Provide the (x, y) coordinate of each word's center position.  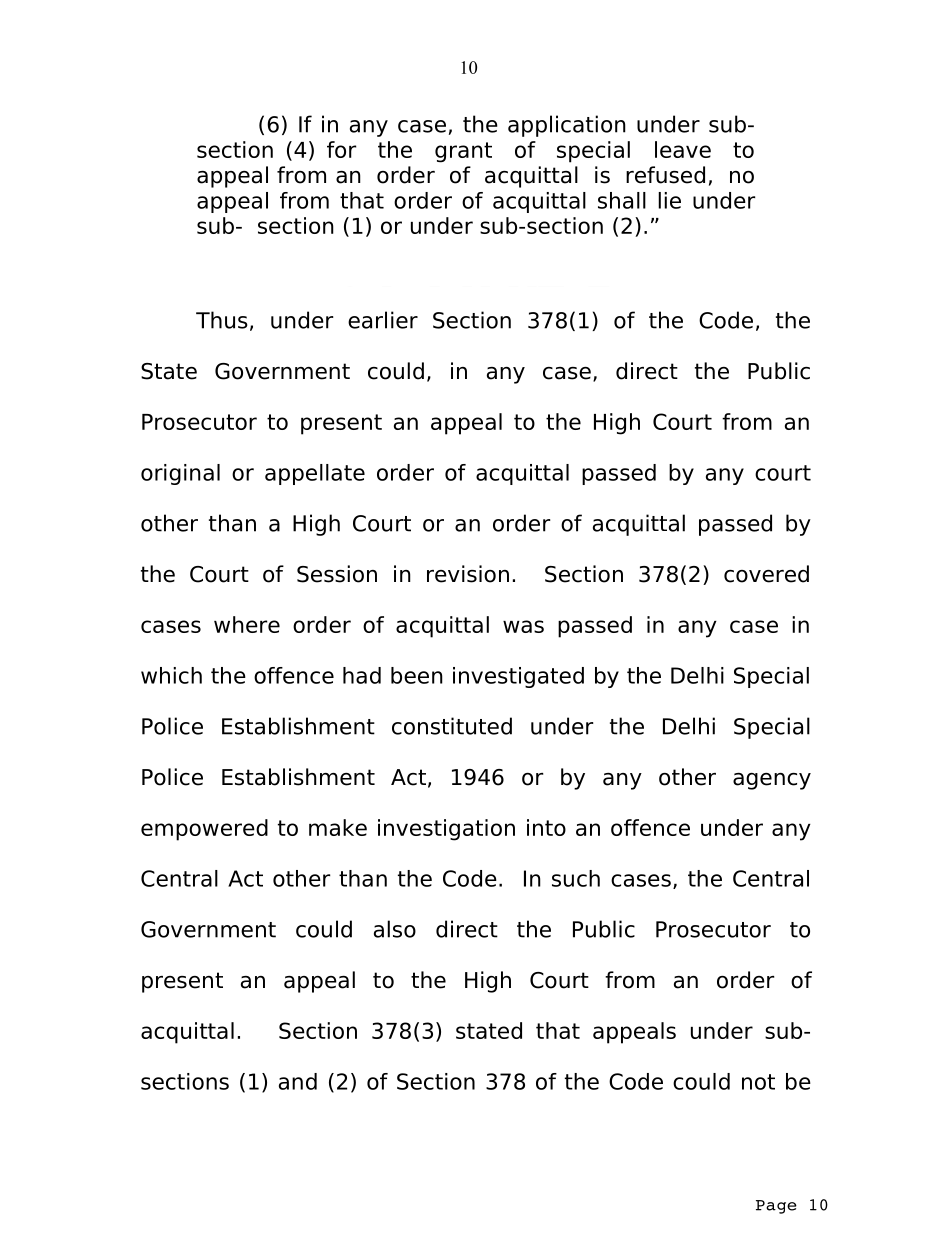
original (180, 474)
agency (772, 781)
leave (683, 149)
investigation (446, 830)
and (298, 1081)
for (342, 149)
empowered (204, 830)
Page (776, 1207)
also (395, 929)
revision (468, 574)
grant (463, 152)
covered (766, 574)
